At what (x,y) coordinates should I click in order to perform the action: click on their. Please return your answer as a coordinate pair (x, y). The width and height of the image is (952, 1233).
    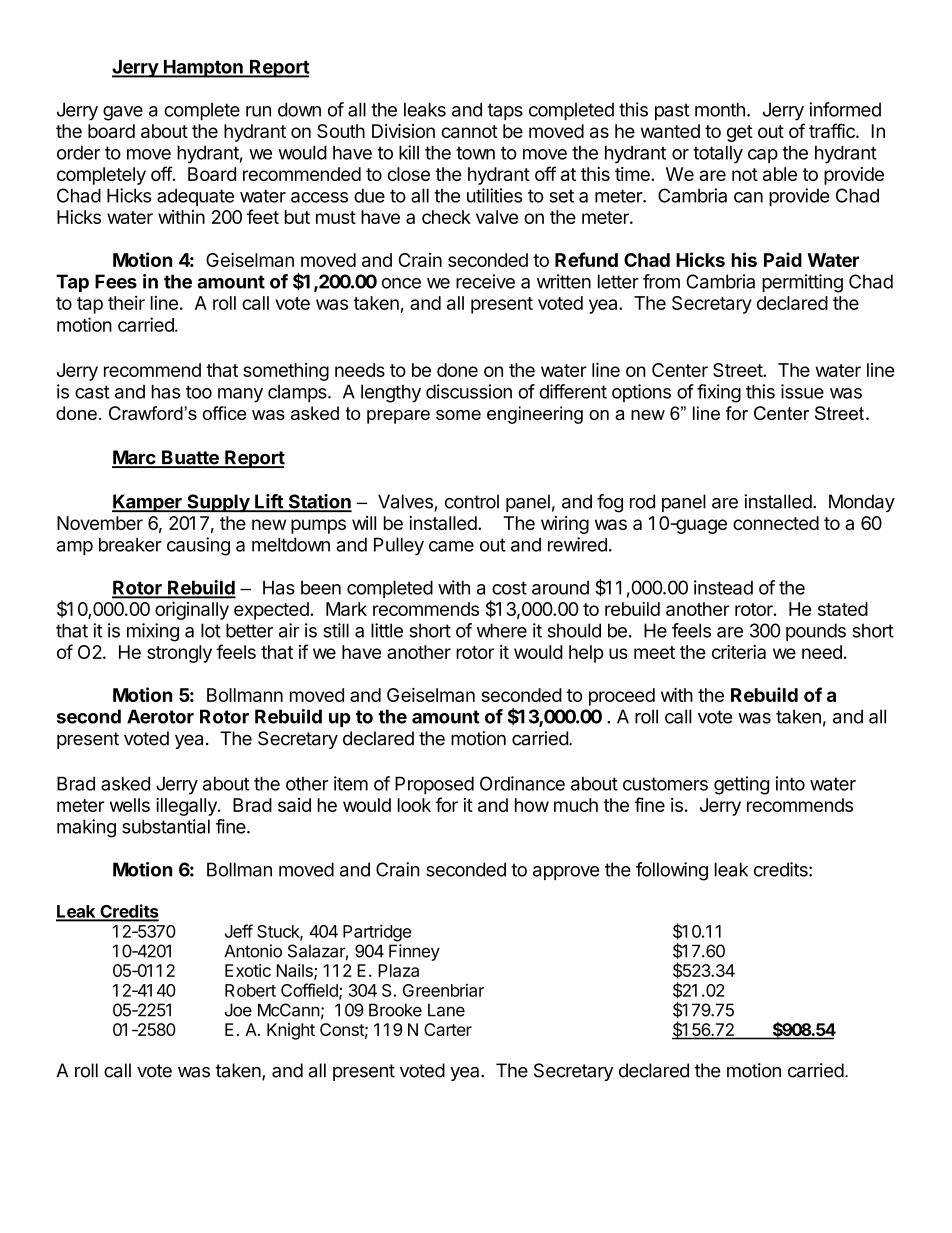
    Looking at the image, I should click on (126, 302).
